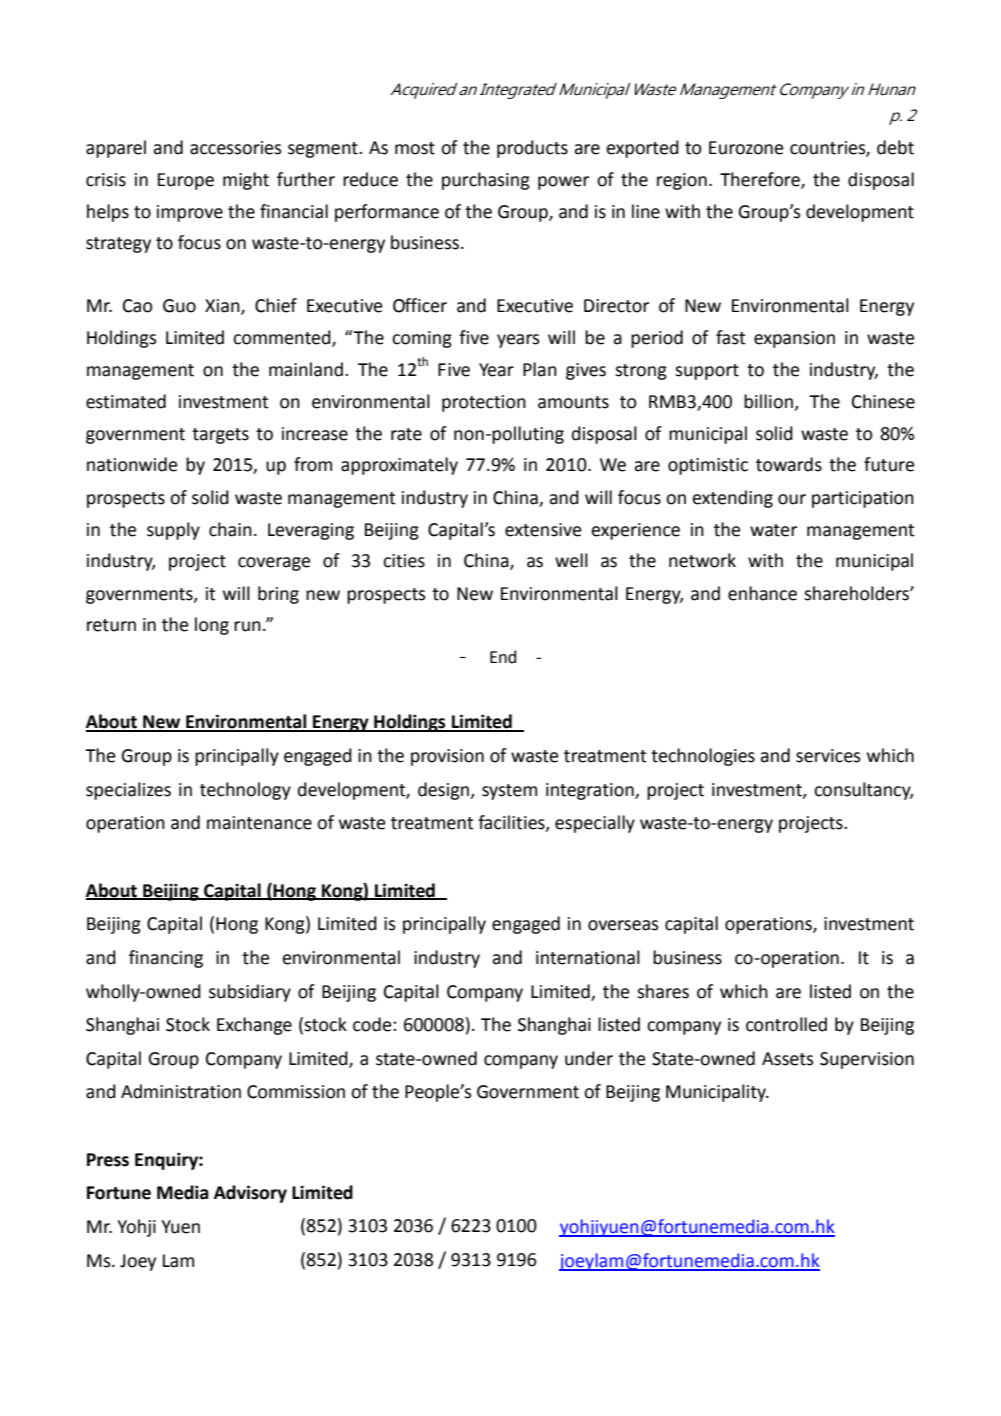 This screenshot has width=1001, height=1416. I want to click on Assets, so click(787, 1059).
